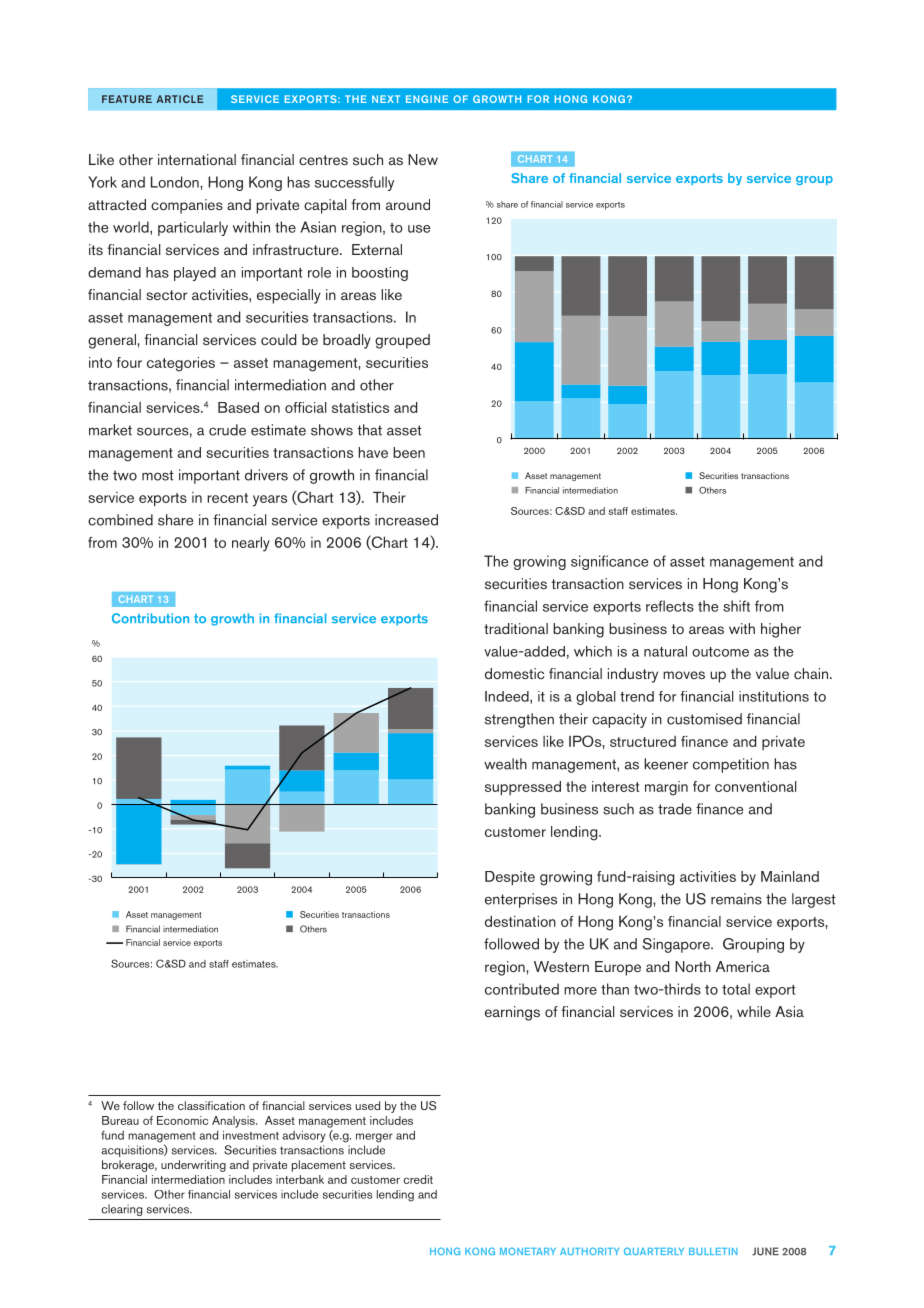  Describe the element at coordinates (736, 899) in the document. I see `remains` at that location.
